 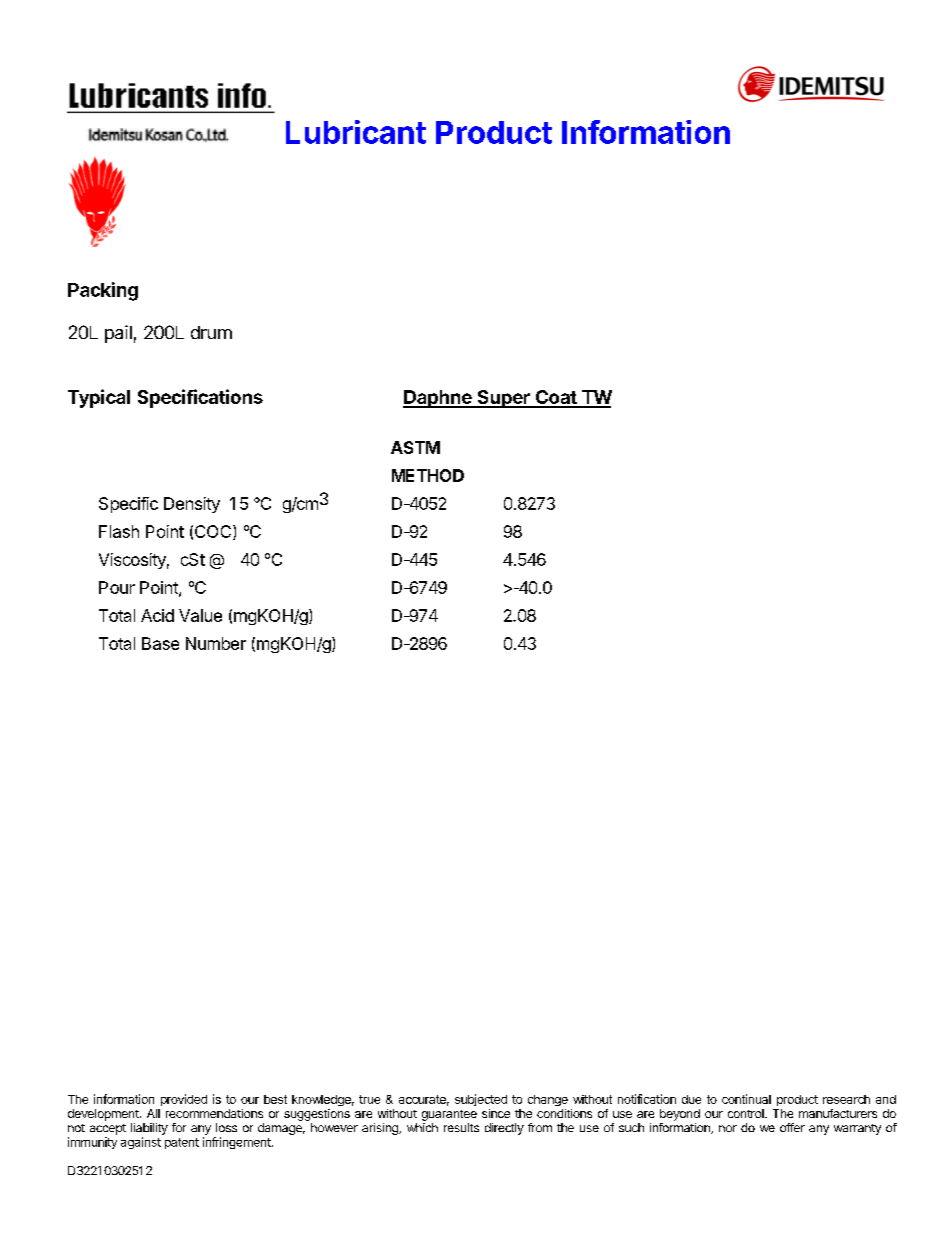 I want to click on Lubricant, so click(x=356, y=132).
